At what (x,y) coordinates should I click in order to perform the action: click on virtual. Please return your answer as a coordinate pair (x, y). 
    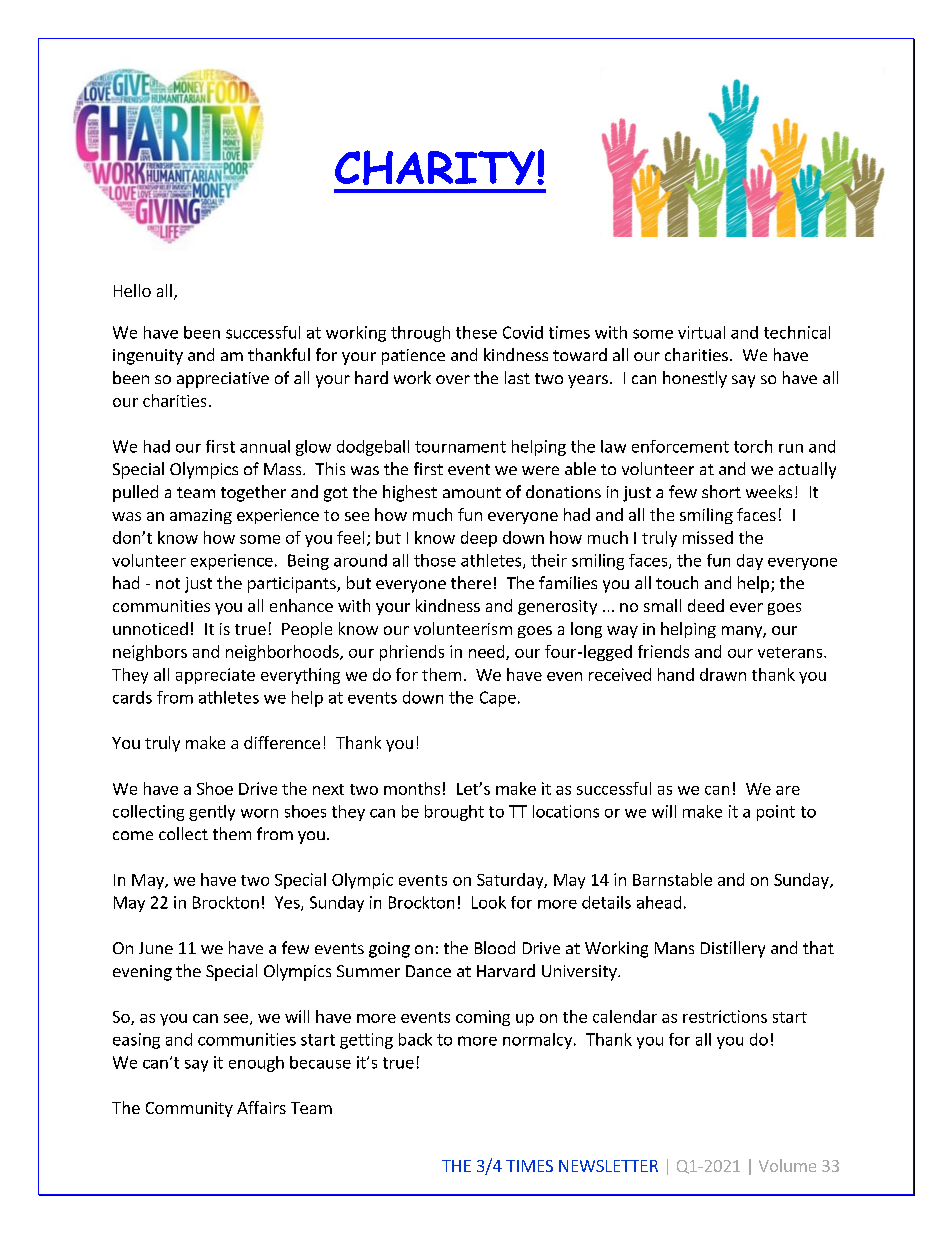
    Looking at the image, I should click on (701, 332).
